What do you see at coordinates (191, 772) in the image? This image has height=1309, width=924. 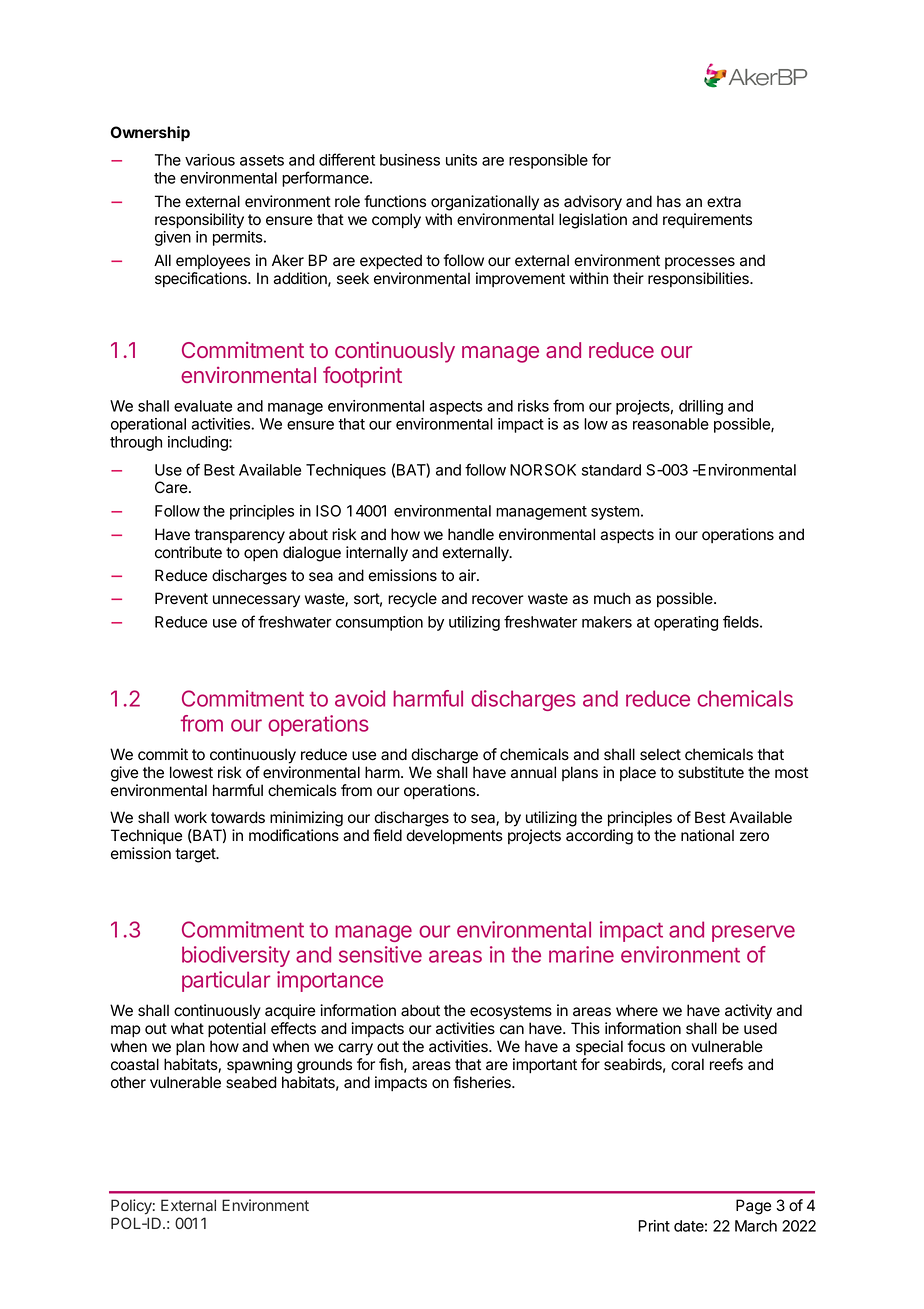 I see `lowest` at bounding box center [191, 772].
